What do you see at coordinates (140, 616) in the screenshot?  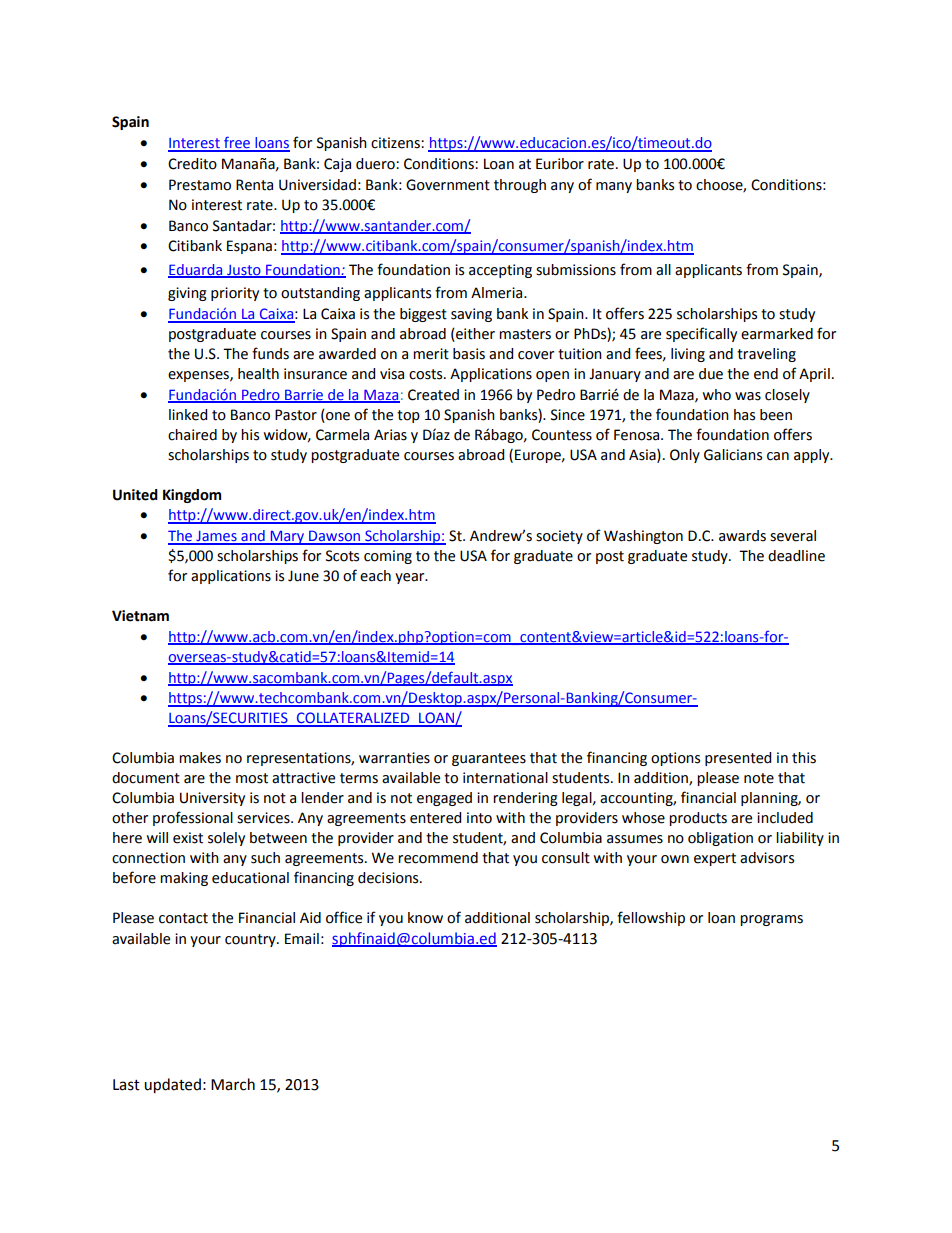 I see `Vietnam` at bounding box center [140, 616].
